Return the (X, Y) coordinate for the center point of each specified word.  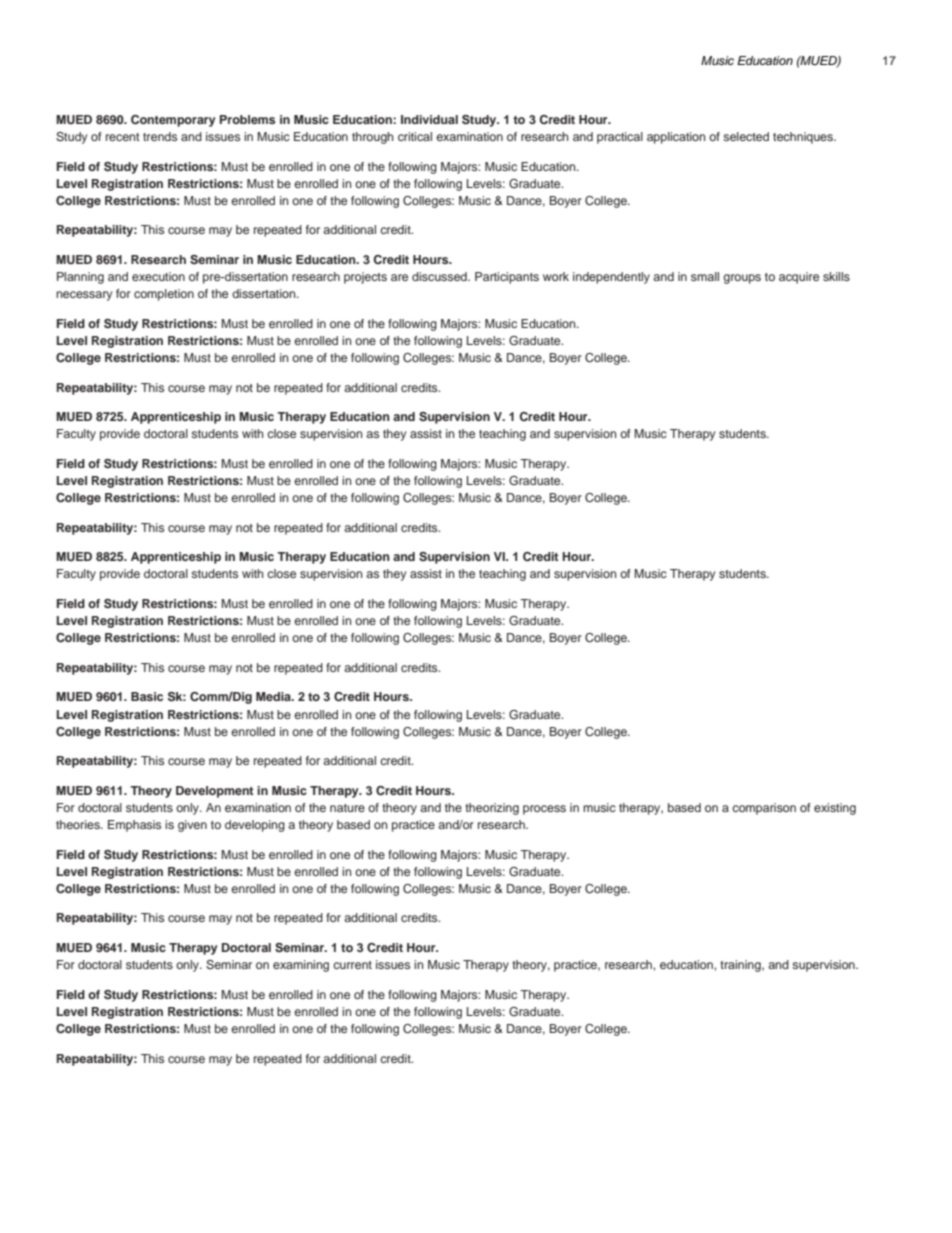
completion (164, 295)
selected (746, 136)
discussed (440, 276)
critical (415, 136)
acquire (799, 278)
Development (215, 792)
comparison (764, 809)
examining (301, 966)
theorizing (492, 809)
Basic (147, 696)
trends (160, 136)
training (741, 966)
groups (742, 279)
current (352, 965)
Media (274, 696)
